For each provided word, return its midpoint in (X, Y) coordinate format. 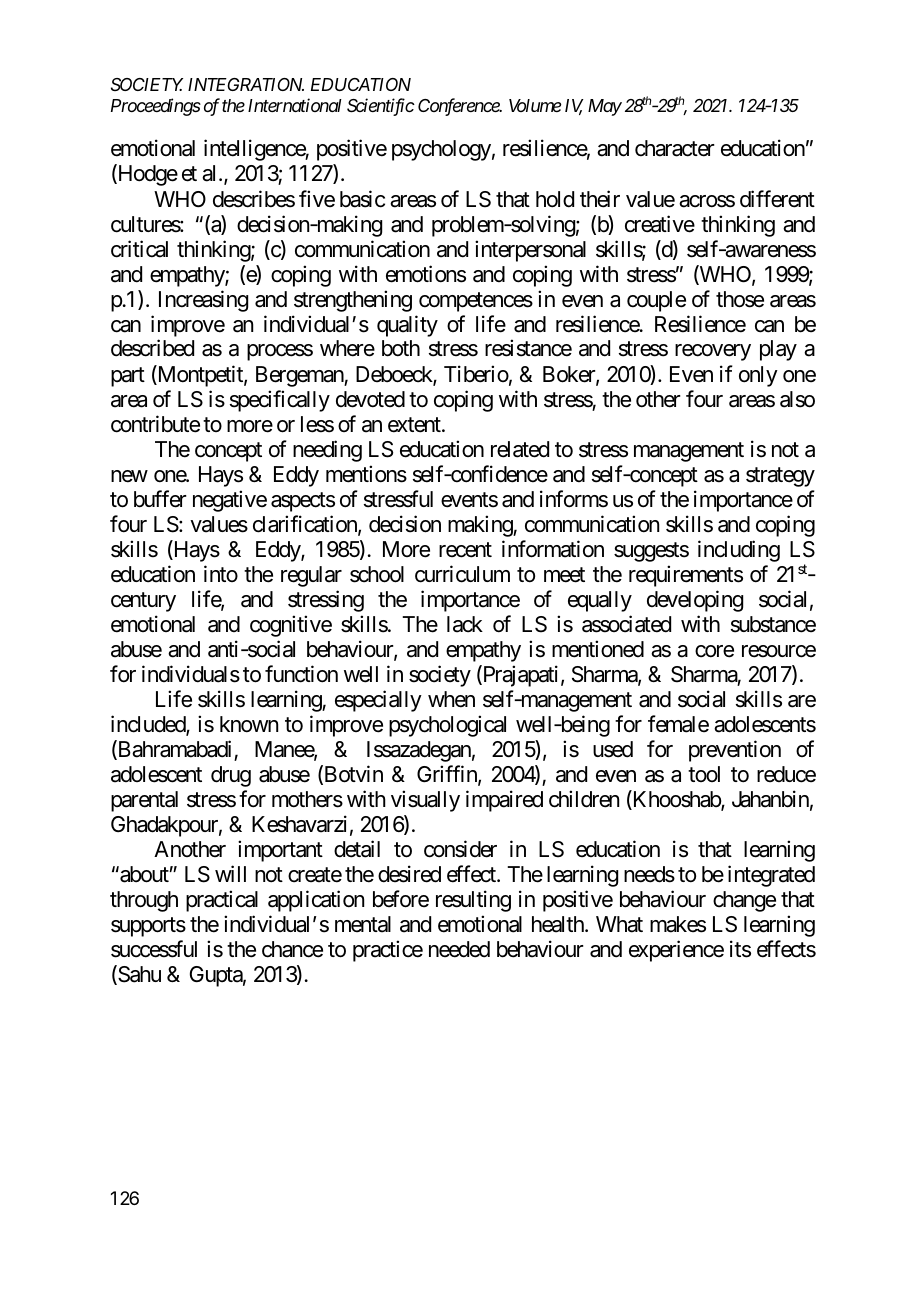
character (675, 148)
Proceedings (156, 107)
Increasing (203, 301)
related (520, 449)
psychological (447, 726)
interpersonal (530, 251)
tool (704, 774)
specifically (280, 401)
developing (695, 601)
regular (311, 576)
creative (660, 224)
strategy (780, 477)
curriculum (462, 574)
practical (222, 901)
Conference (459, 107)
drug (231, 776)
